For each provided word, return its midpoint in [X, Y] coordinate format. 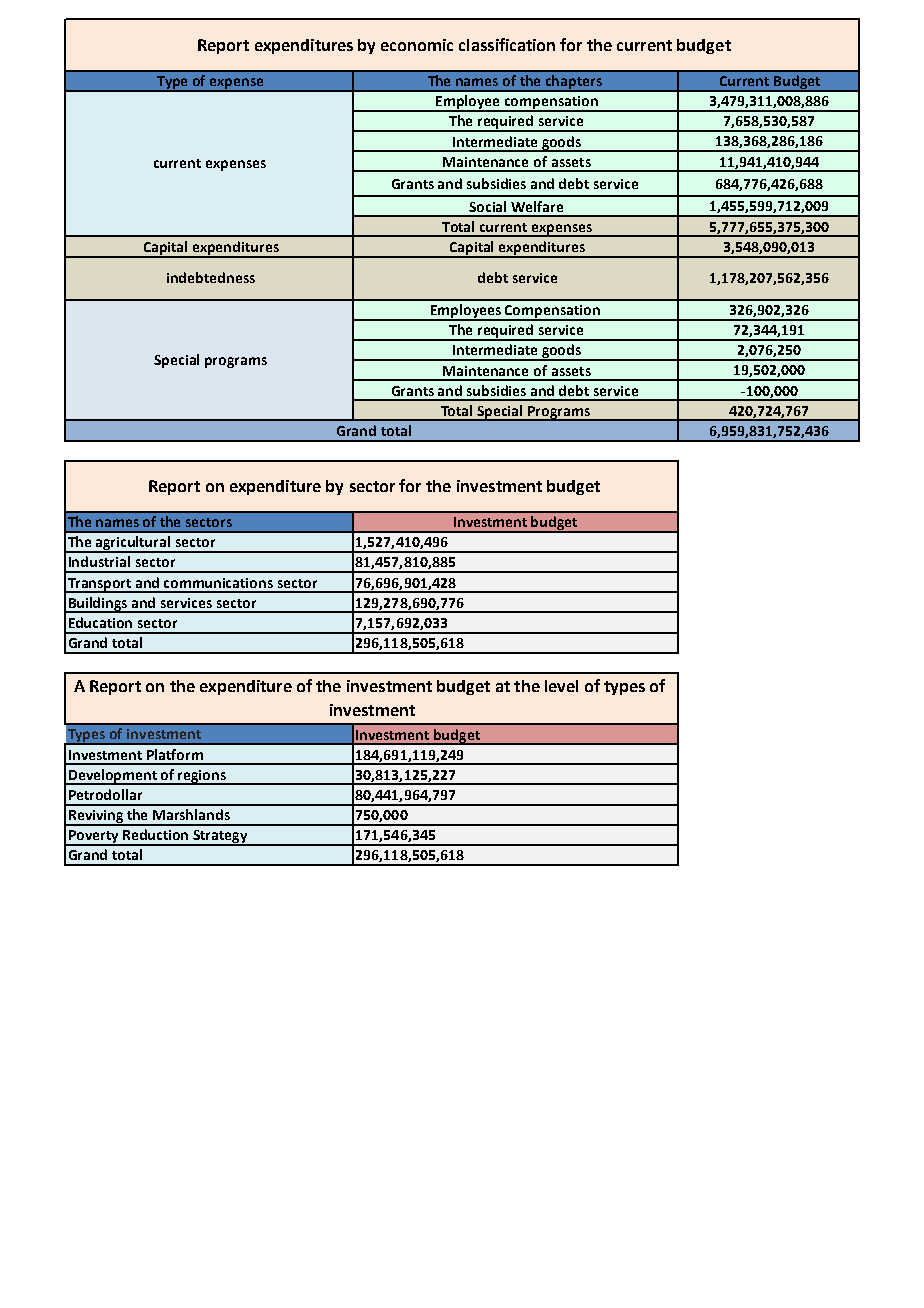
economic [417, 45]
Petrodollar [105, 794]
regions [203, 777]
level [561, 686]
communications [218, 583]
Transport [100, 585]
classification [507, 44]
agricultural [133, 544]
